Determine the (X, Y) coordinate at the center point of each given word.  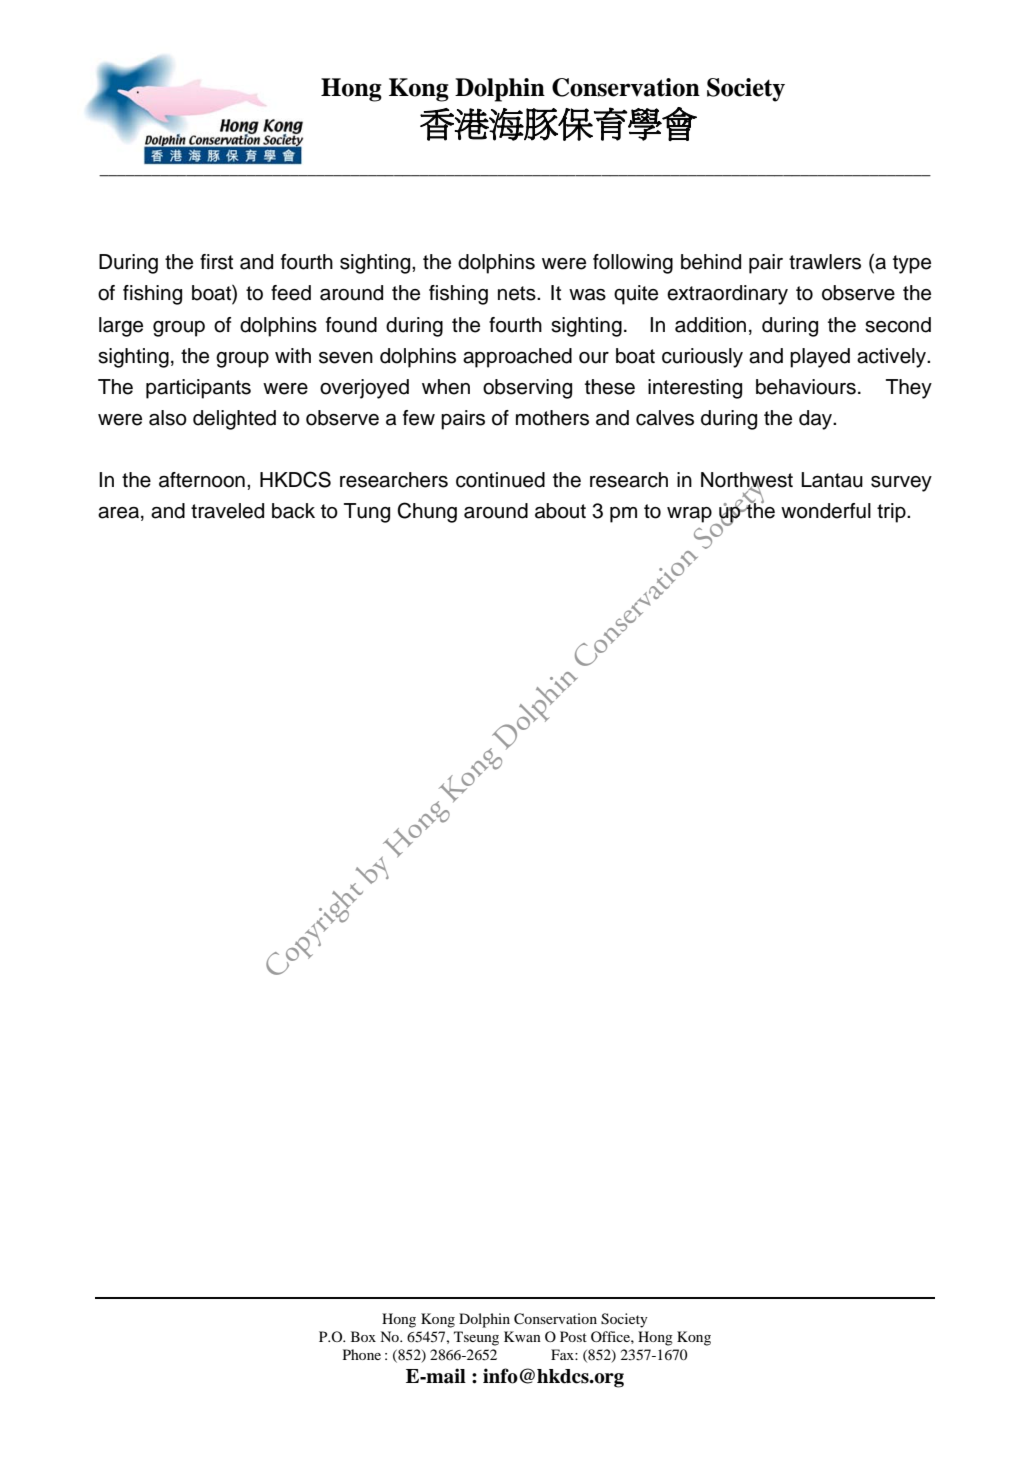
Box (363, 1336)
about (560, 511)
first (216, 262)
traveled (227, 511)
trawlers (825, 262)
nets (518, 293)
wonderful (826, 511)
